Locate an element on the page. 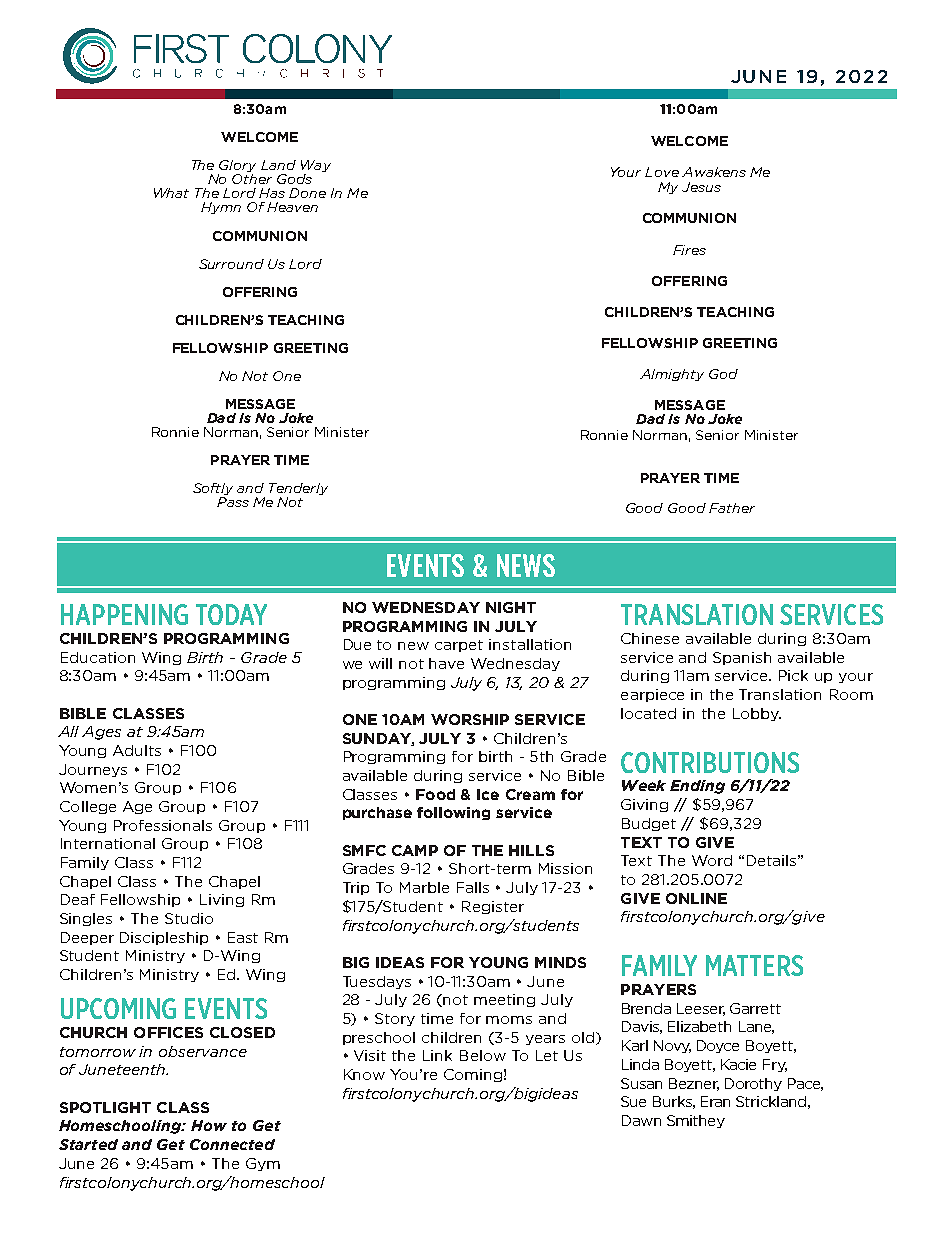 The image size is (952, 1233). What is located at coordinates (171, 193).
